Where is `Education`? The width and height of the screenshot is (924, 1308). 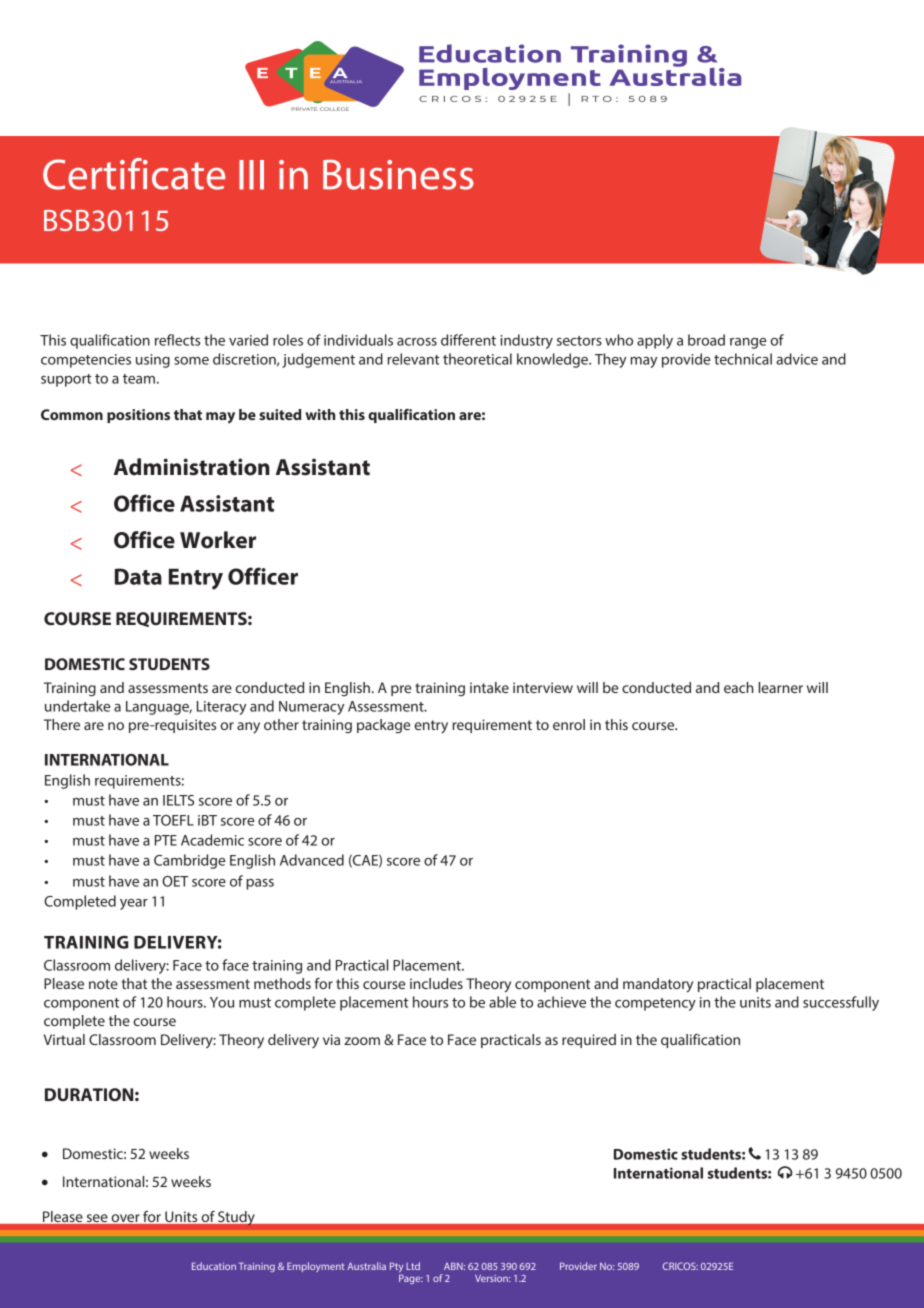 Education is located at coordinates (214, 1266).
